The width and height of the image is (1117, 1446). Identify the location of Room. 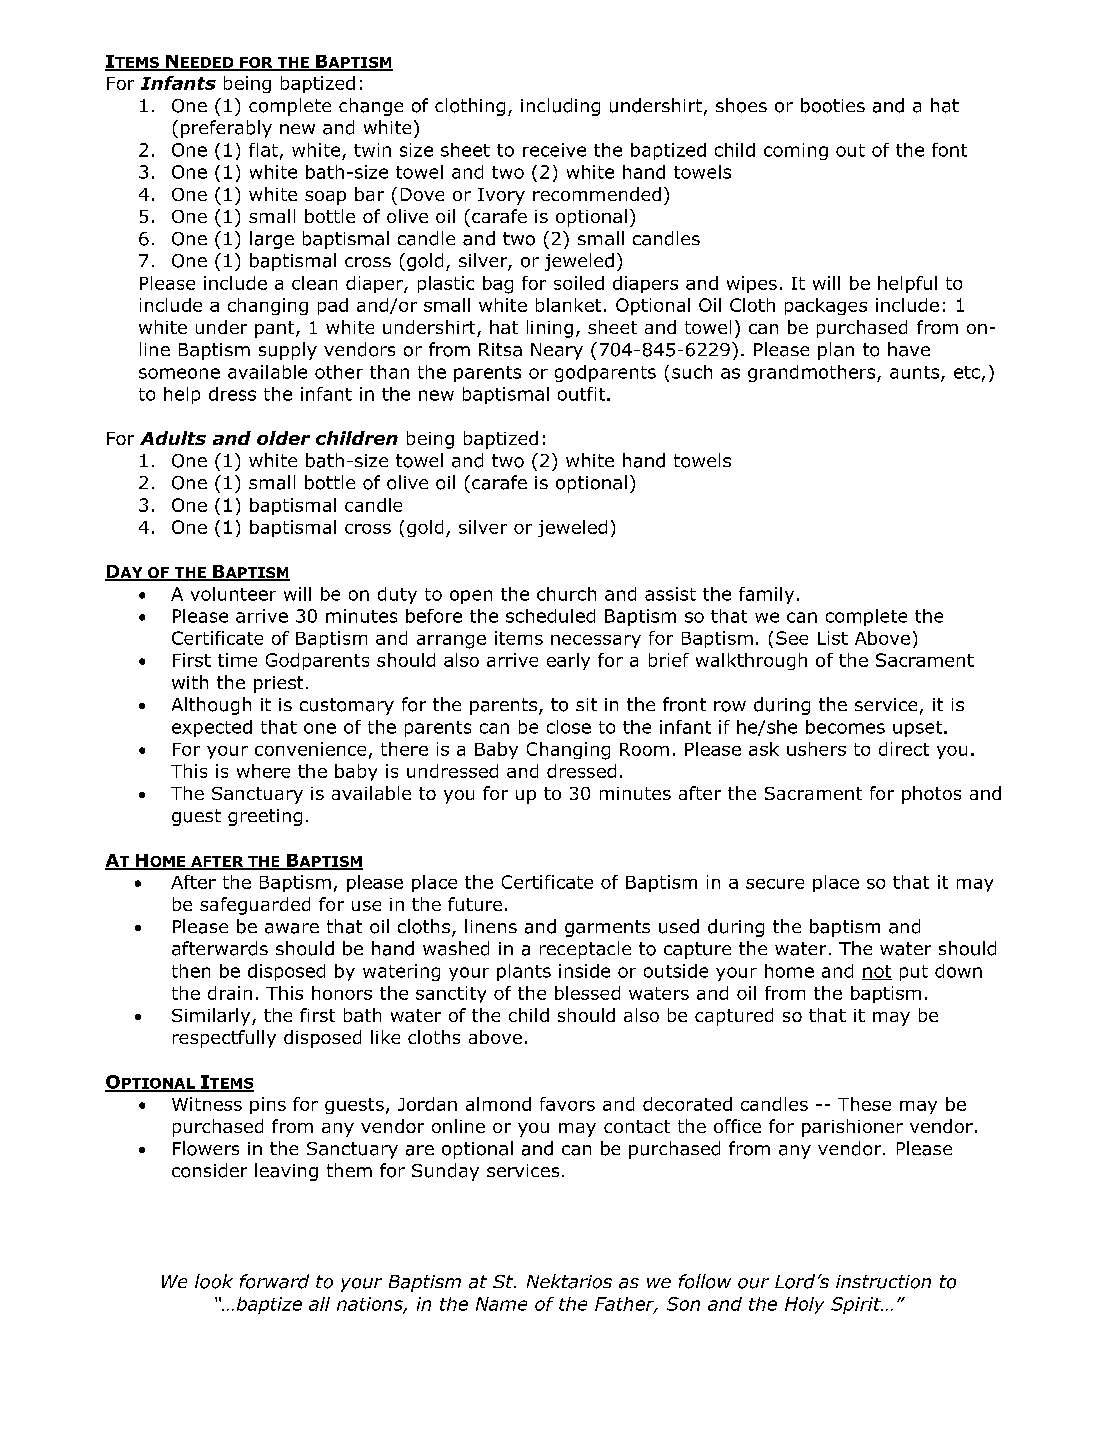
(644, 749).
